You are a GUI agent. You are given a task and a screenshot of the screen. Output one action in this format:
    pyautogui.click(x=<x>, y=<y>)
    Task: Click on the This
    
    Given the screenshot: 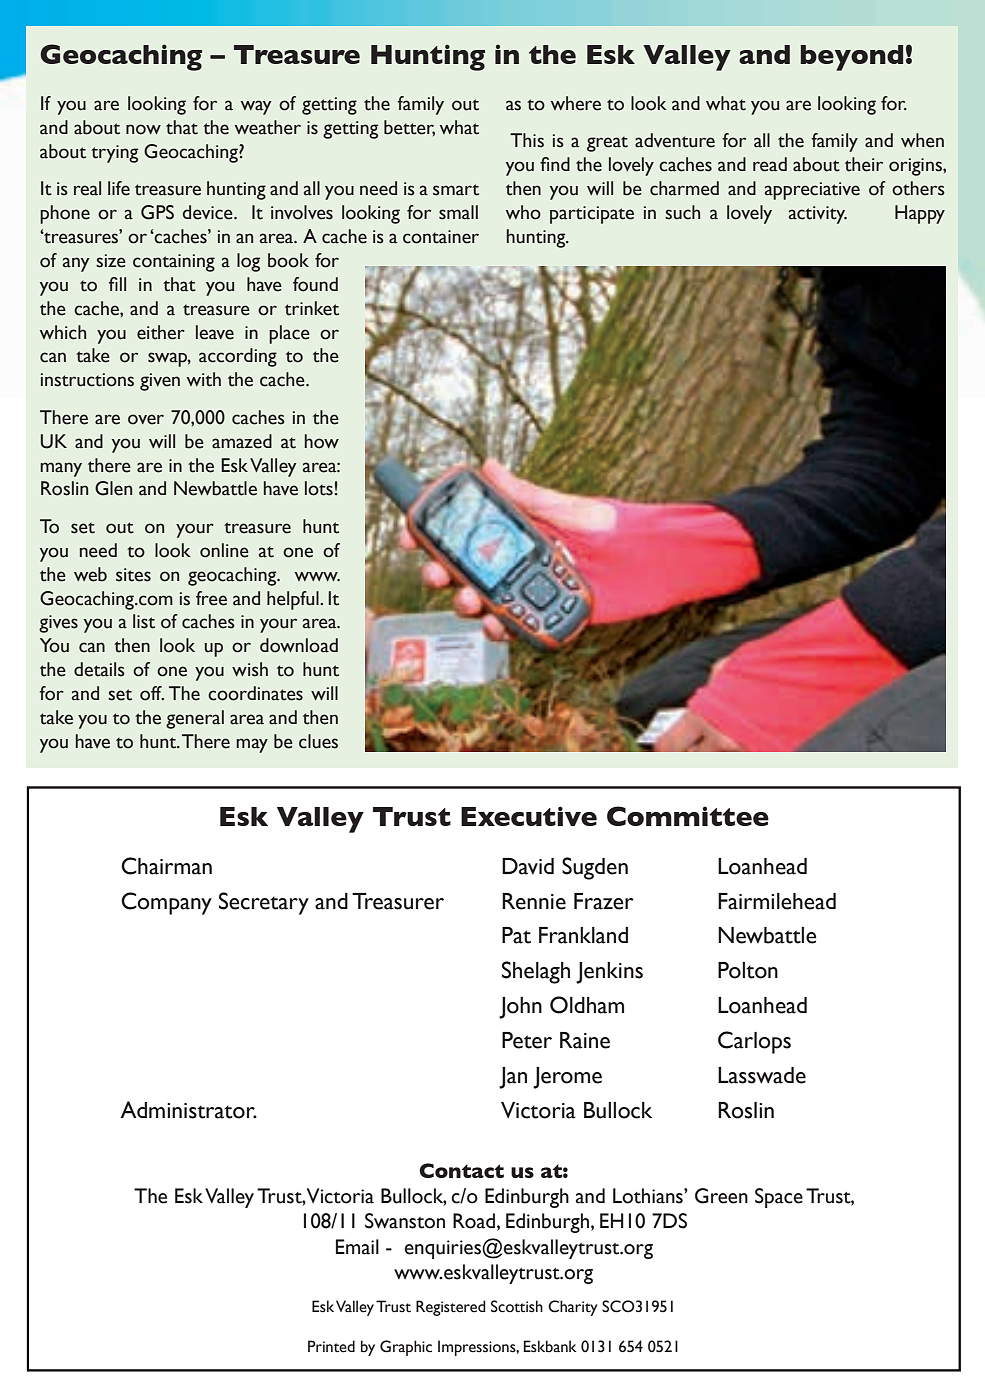 What is the action you would take?
    pyautogui.click(x=527, y=140)
